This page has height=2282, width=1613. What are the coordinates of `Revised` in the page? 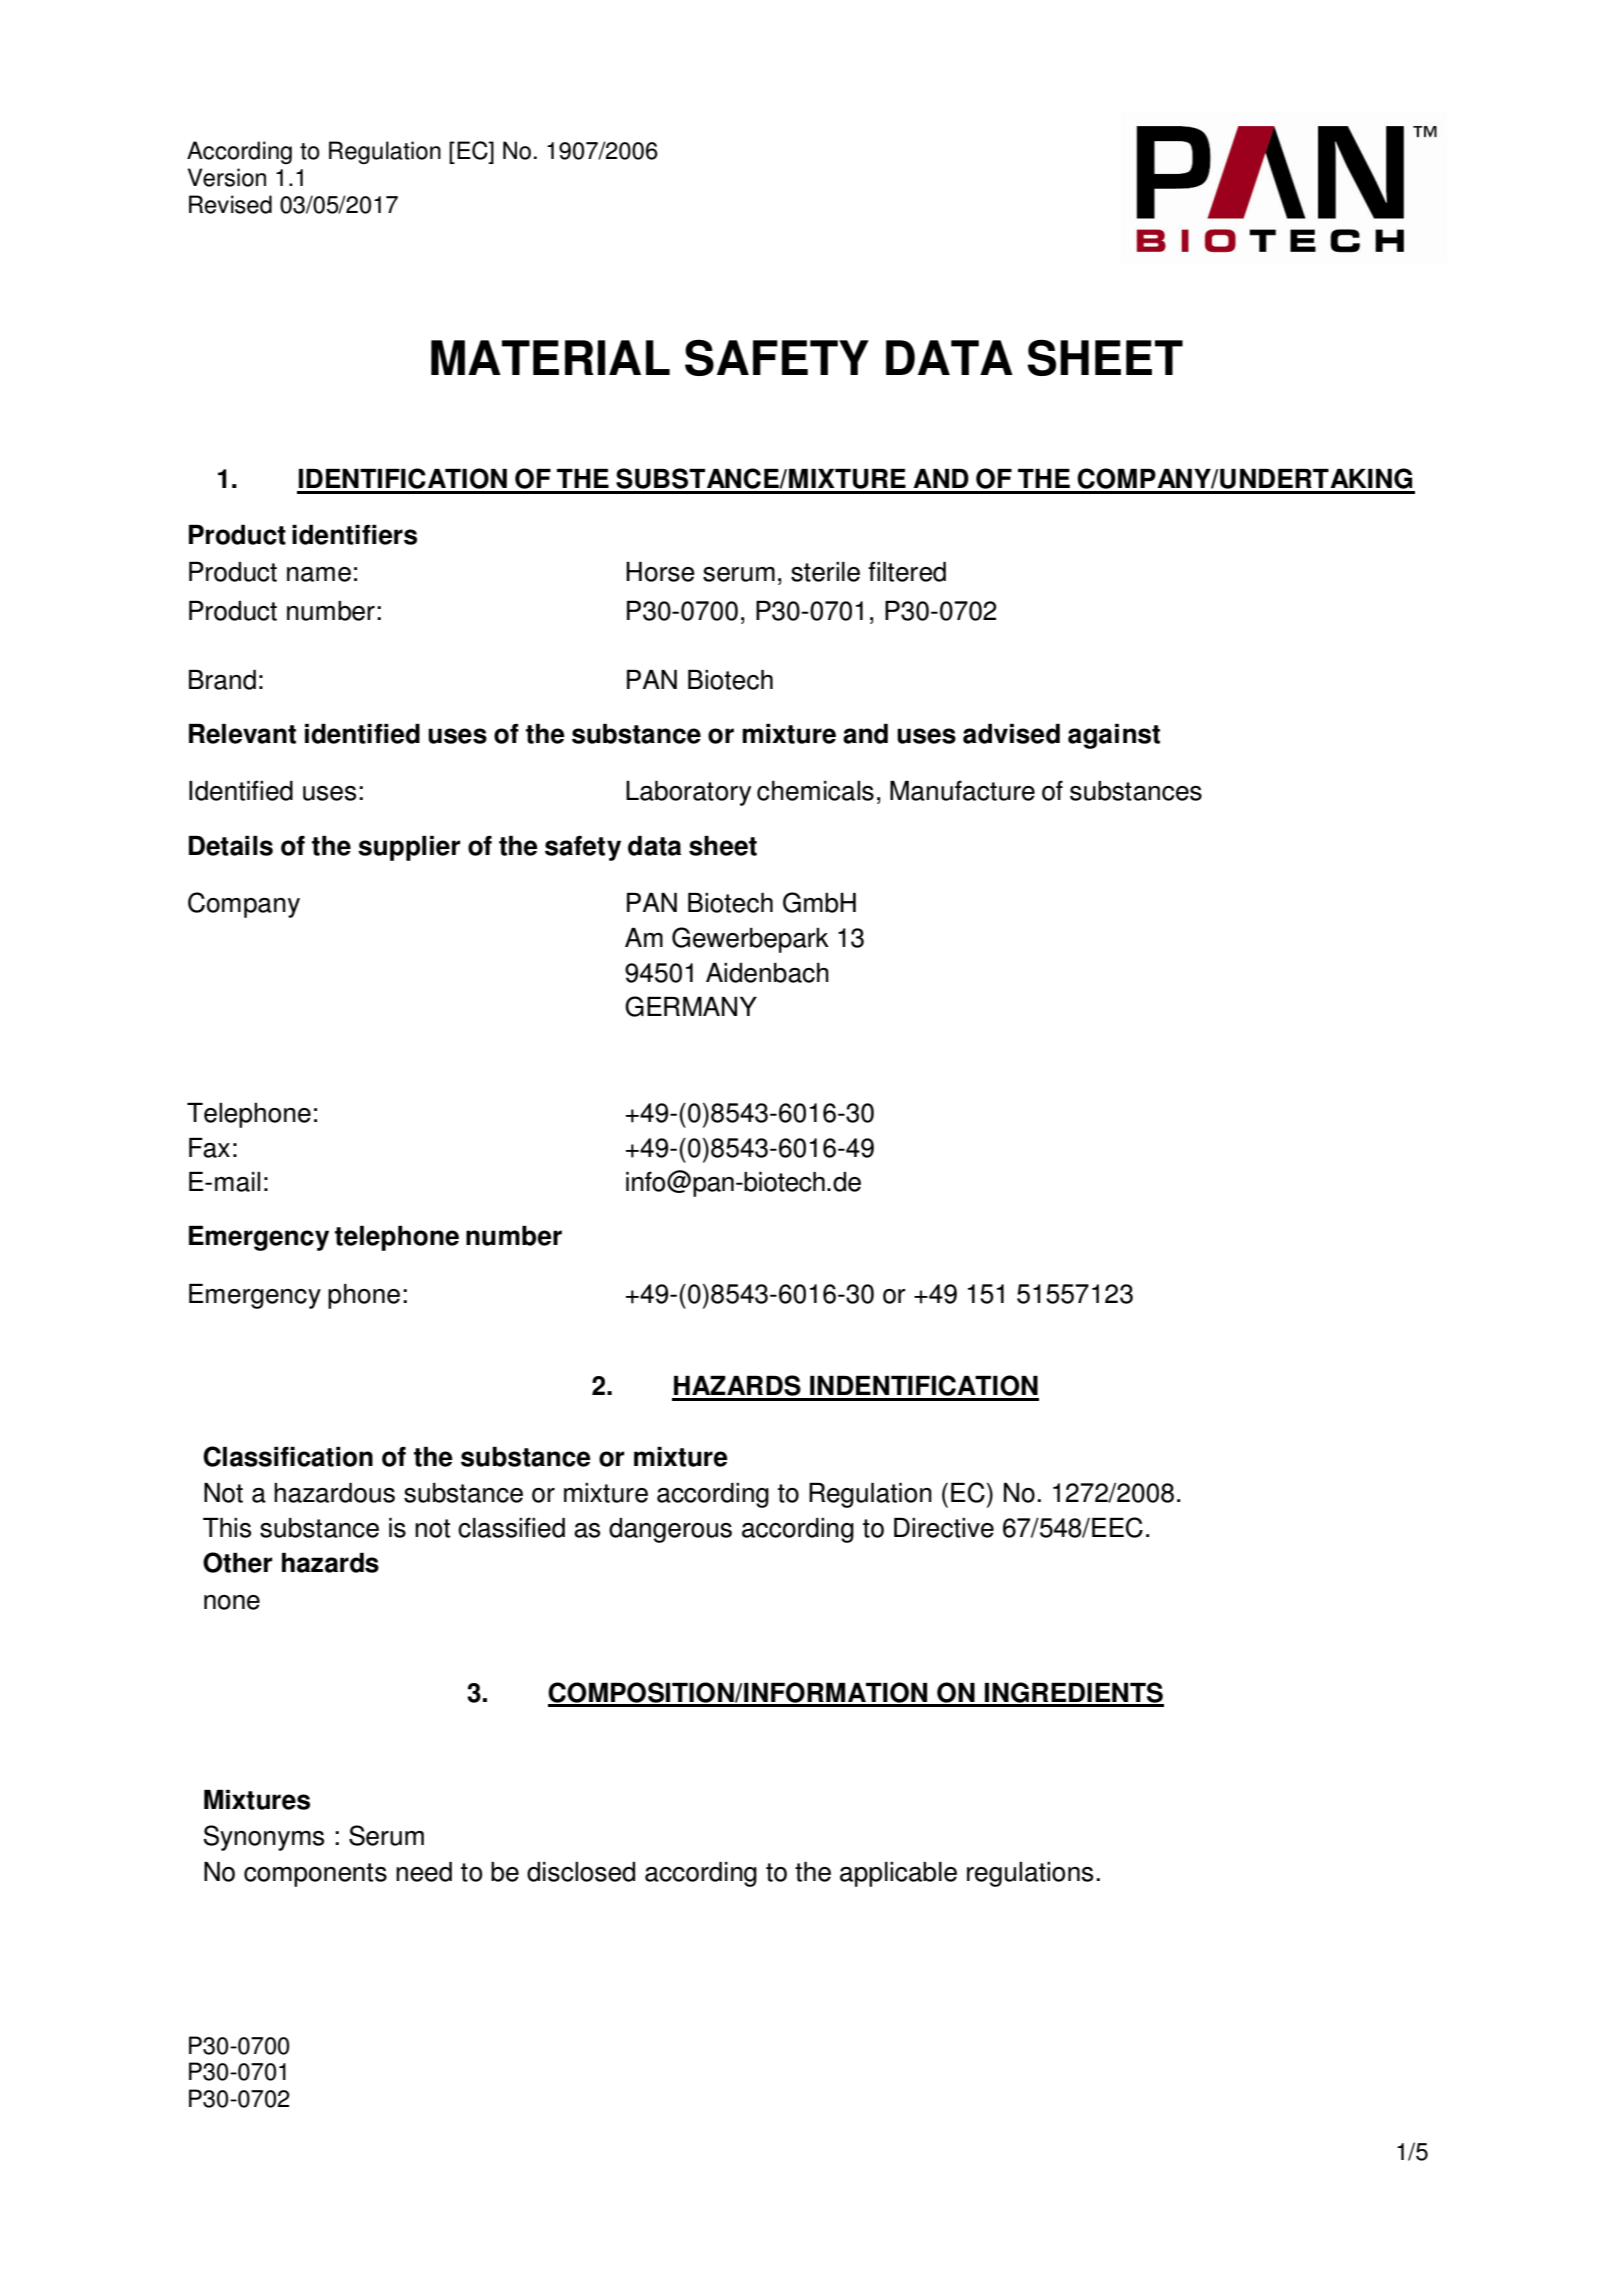 It's located at (230, 204).
